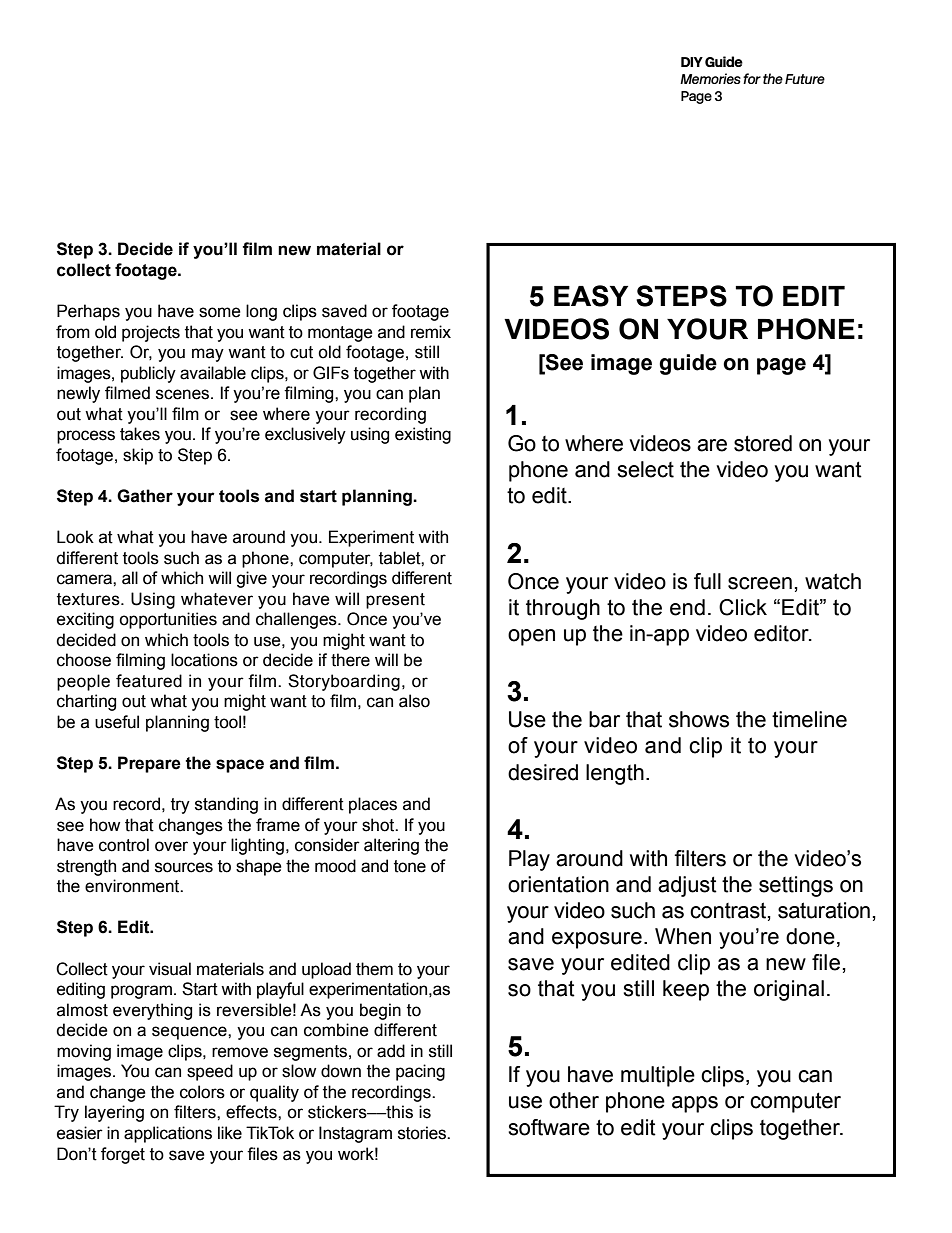  What do you see at coordinates (710, 78) in the page?
I see `Memories` at bounding box center [710, 78].
